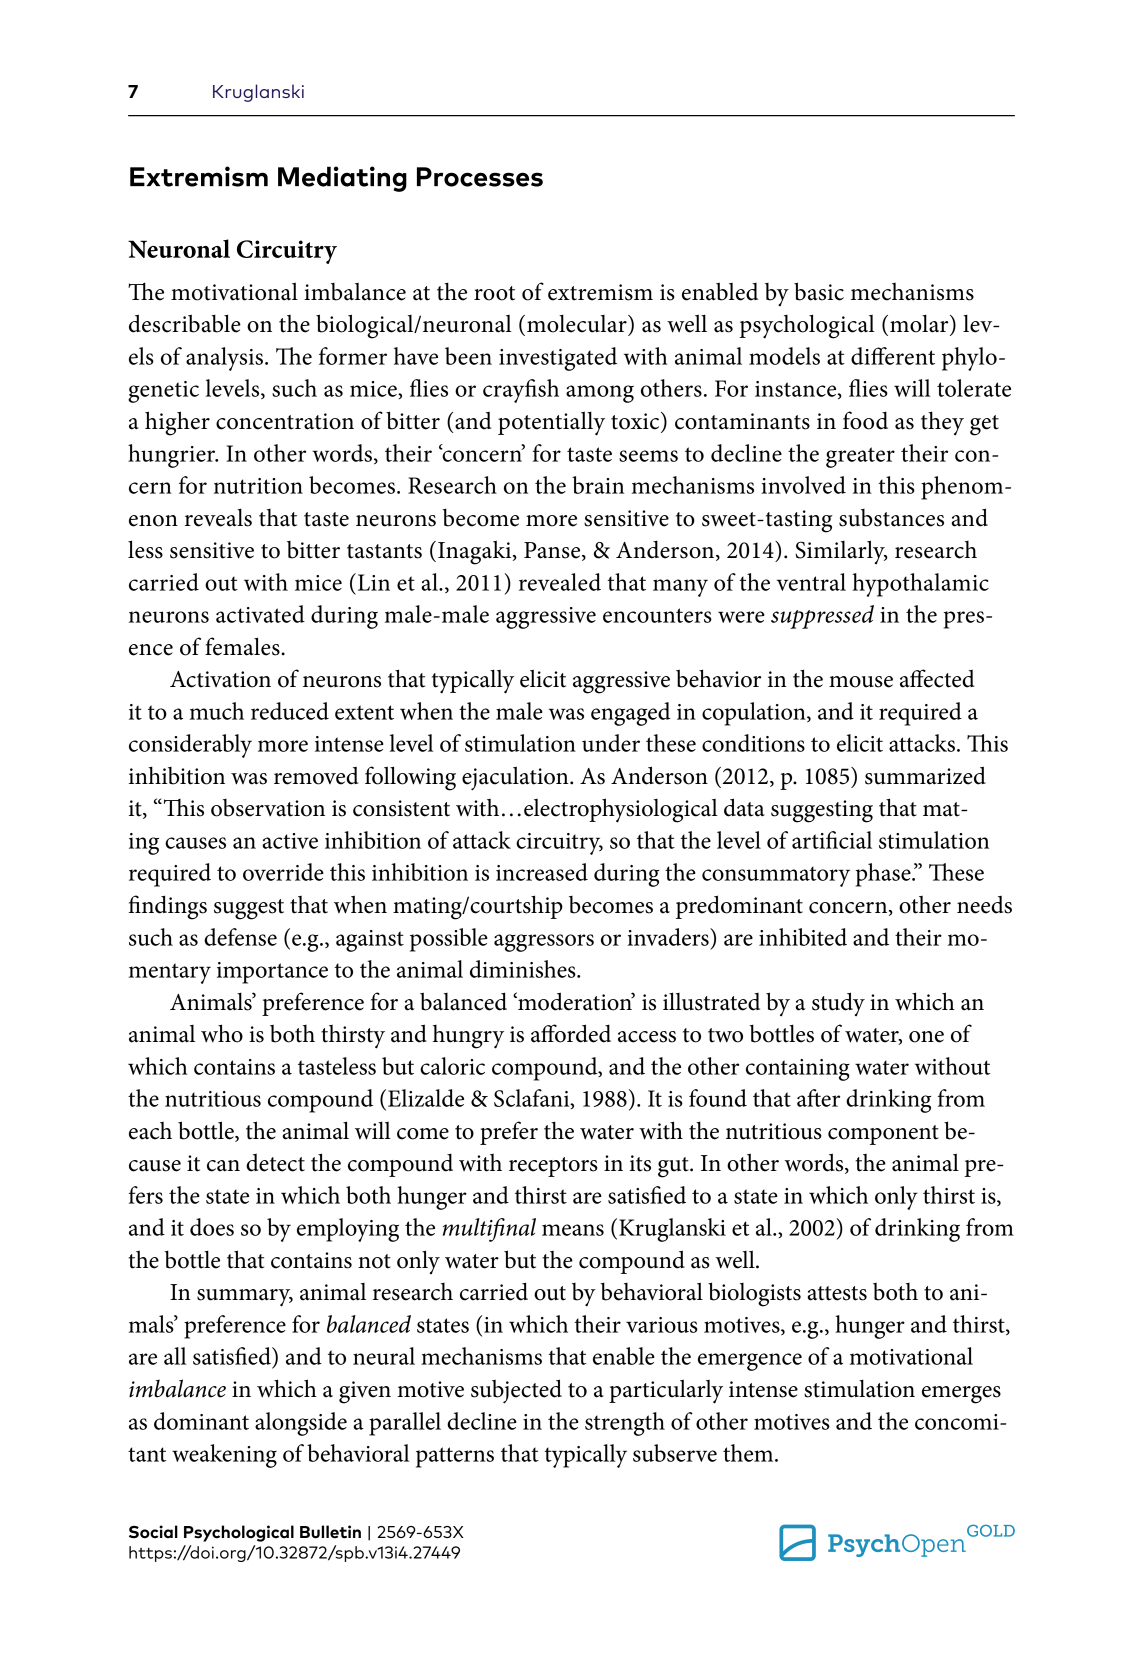  I want to click on Bulletin, so click(330, 1532).
